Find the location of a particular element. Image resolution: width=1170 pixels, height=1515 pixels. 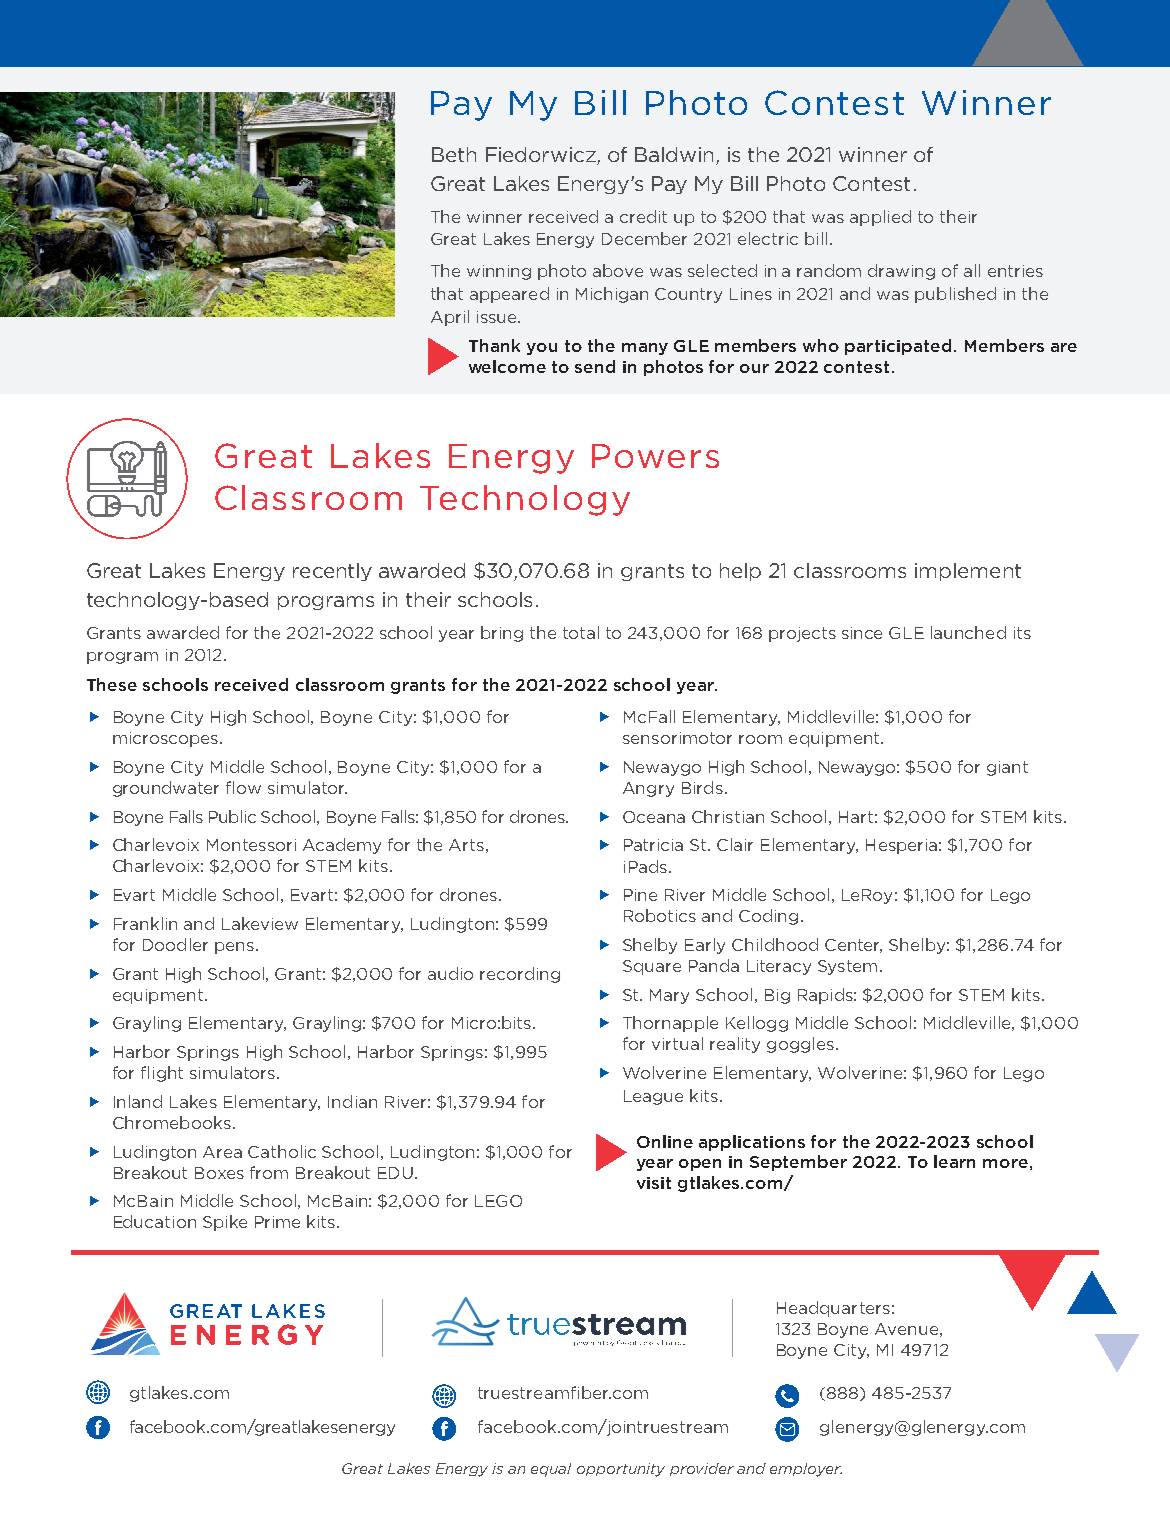

recording is located at coordinates (520, 975).
